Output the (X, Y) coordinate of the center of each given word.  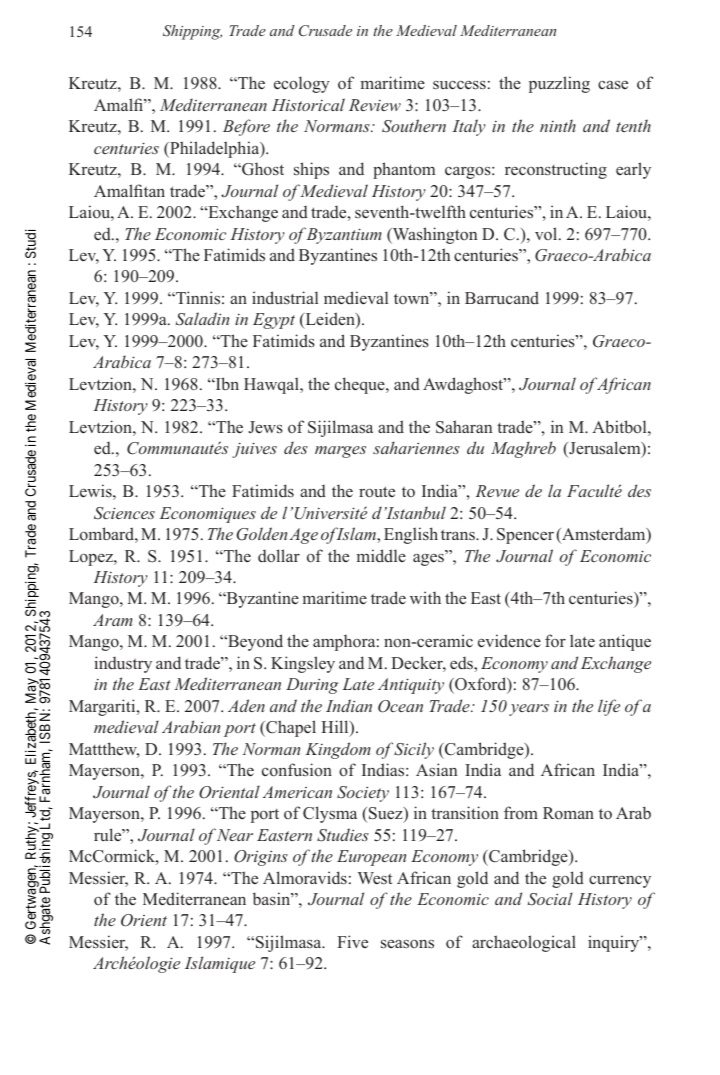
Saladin (202, 319)
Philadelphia (215, 149)
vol (547, 233)
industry (123, 664)
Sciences (124, 513)
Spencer (525, 536)
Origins (261, 858)
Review (375, 105)
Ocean (400, 706)
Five (352, 941)
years (529, 710)
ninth (558, 125)
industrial (285, 297)
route (377, 491)
